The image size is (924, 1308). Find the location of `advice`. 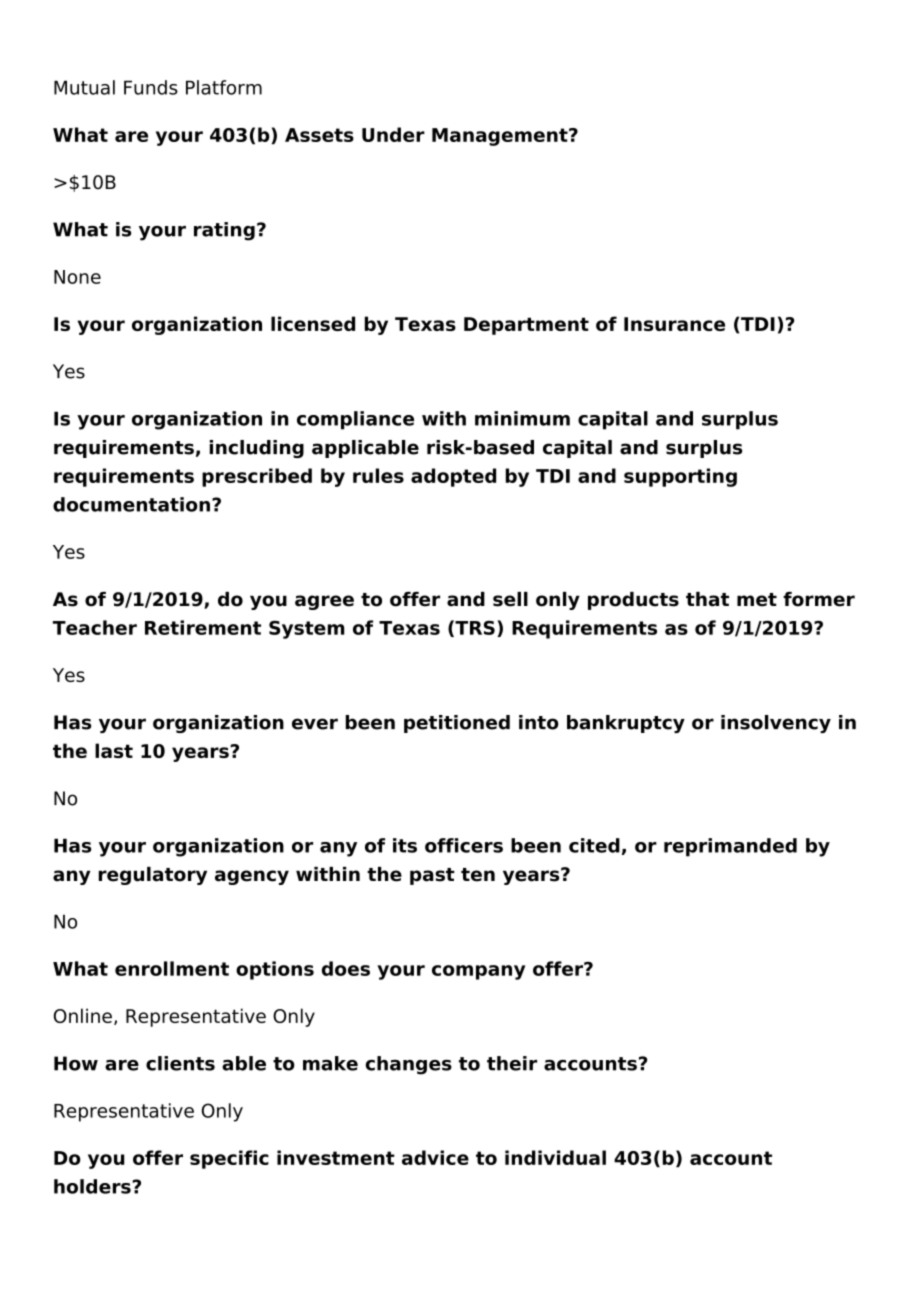

advice is located at coordinates (435, 1157).
